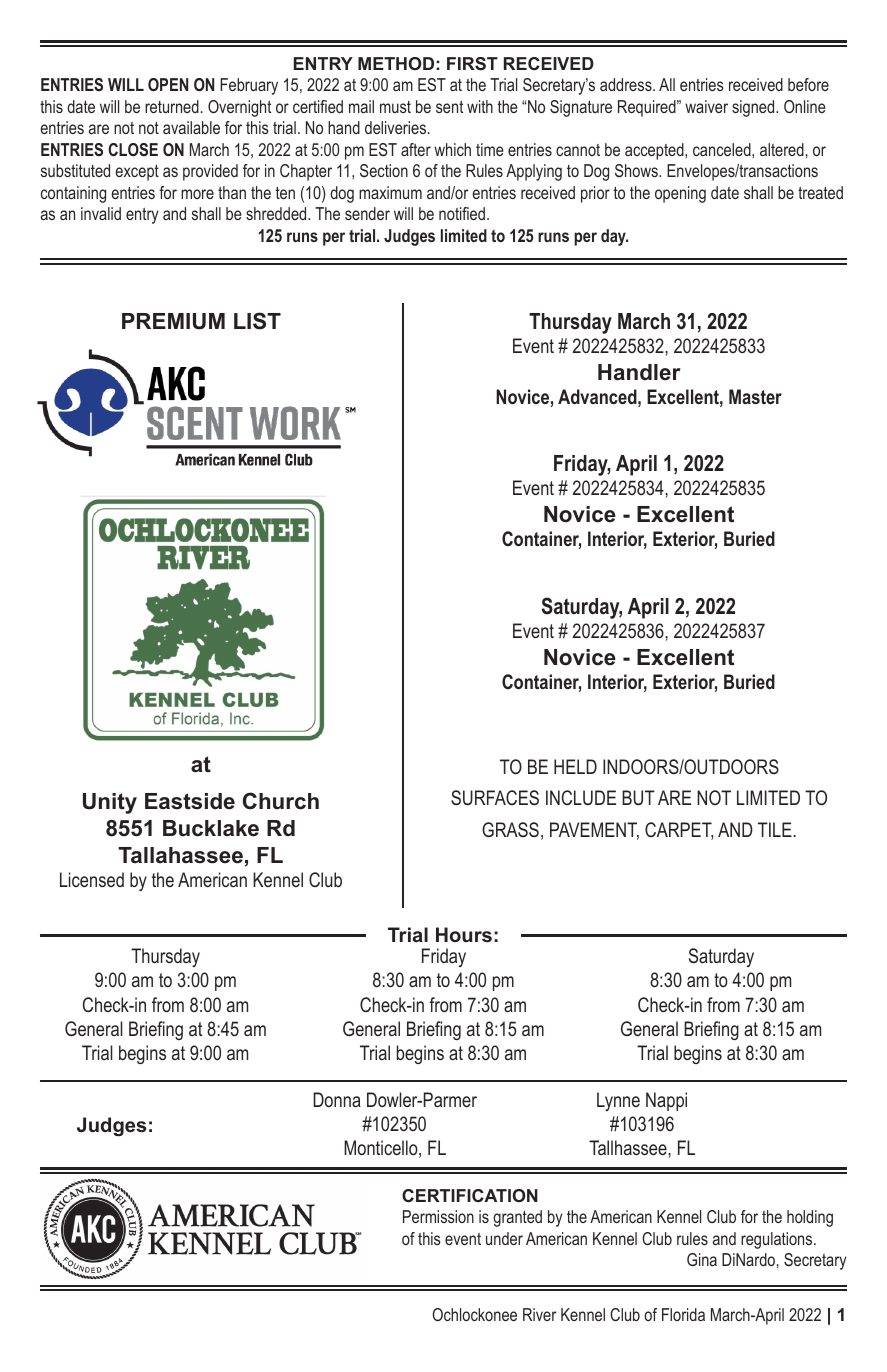 This screenshot has width=887, height=1372. Describe the element at coordinates (173, 321) in the screenshot. I see `PREMIUM` at that location.
